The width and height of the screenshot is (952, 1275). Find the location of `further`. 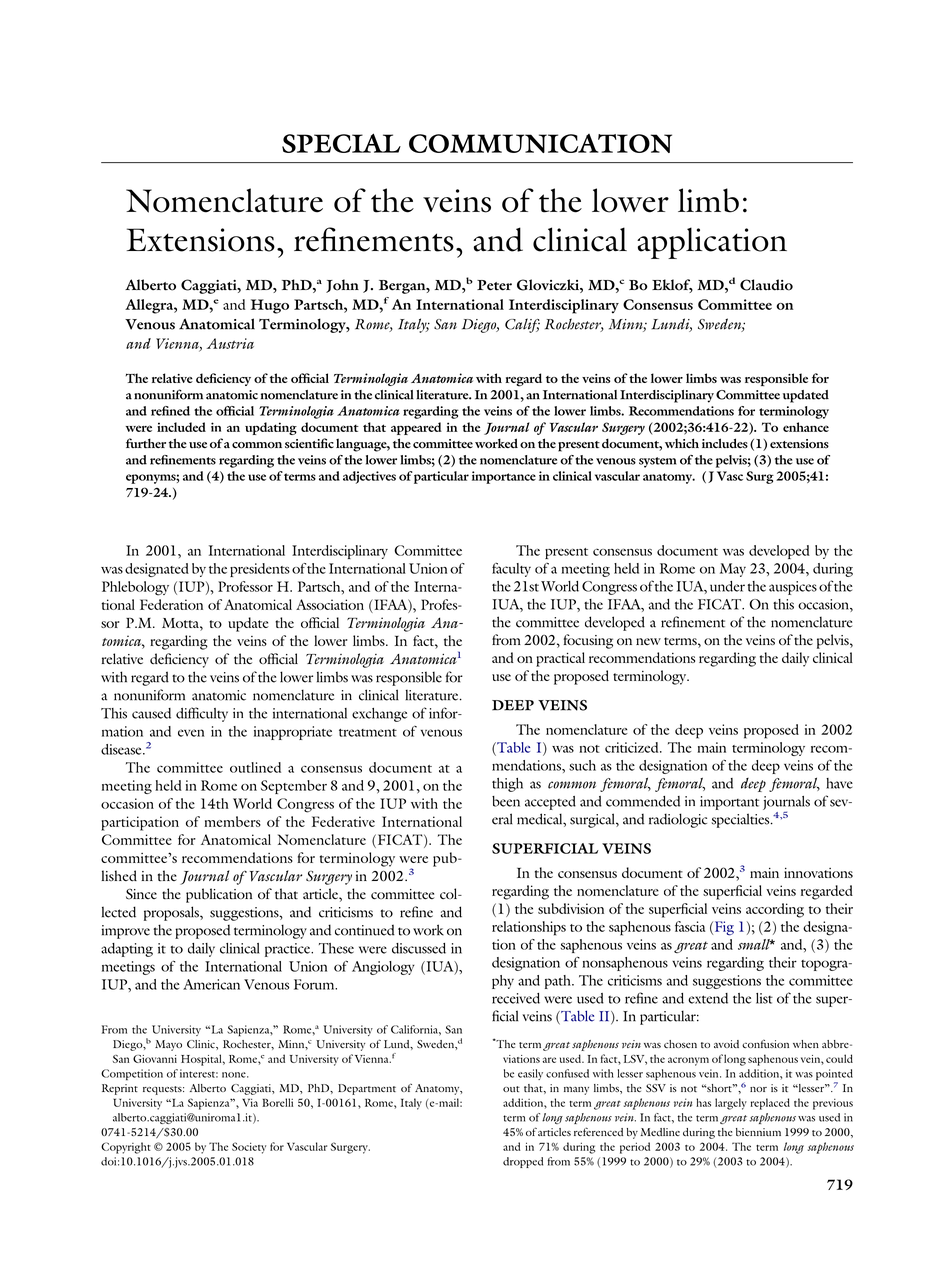

further is located at coordinates (146, 443).
